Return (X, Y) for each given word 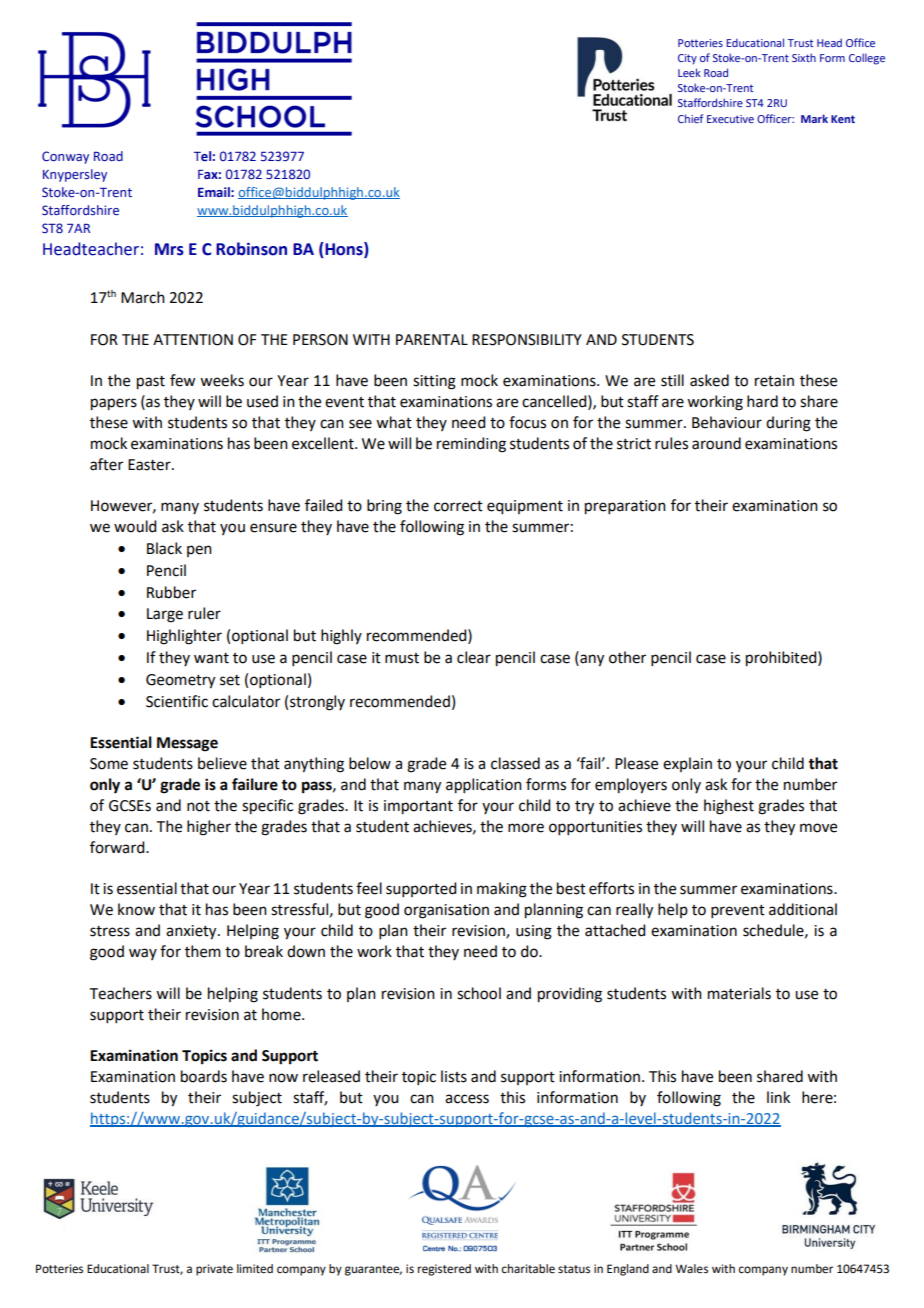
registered (444, 1270)
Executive (730, 119)
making (502, 890)
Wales (691, 1269)
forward (118, 847)
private (214, 1270)
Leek (689, 72)
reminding (471, 445)
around (716, 443)
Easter (150, 465)
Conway (65, 157)
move (818, 828)
